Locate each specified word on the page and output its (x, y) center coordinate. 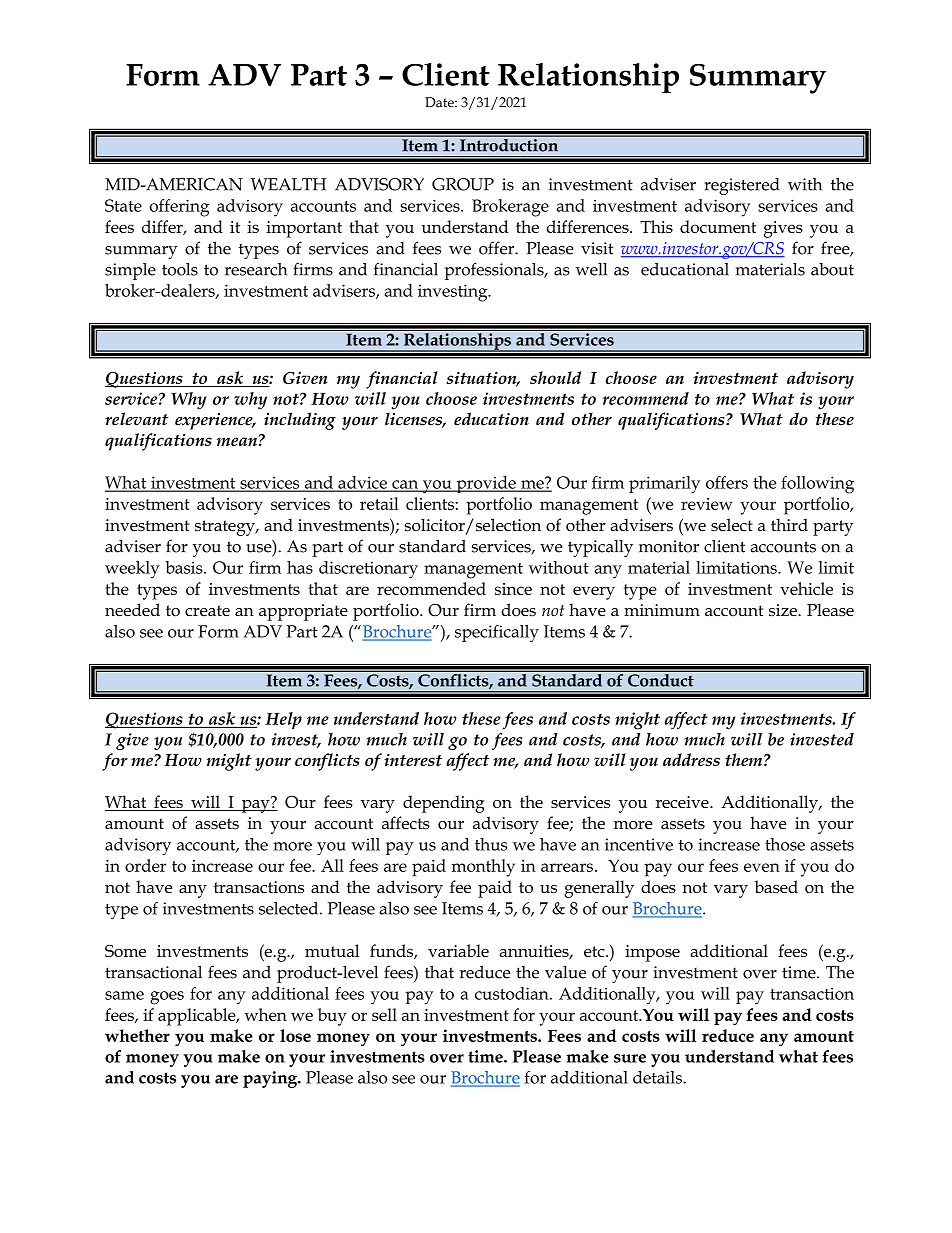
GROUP (463, 184)
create (207, 611)
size (784, 610)
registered (742, 186)
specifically (497, 633)
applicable (198, 1017)
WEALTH (288, 184)
